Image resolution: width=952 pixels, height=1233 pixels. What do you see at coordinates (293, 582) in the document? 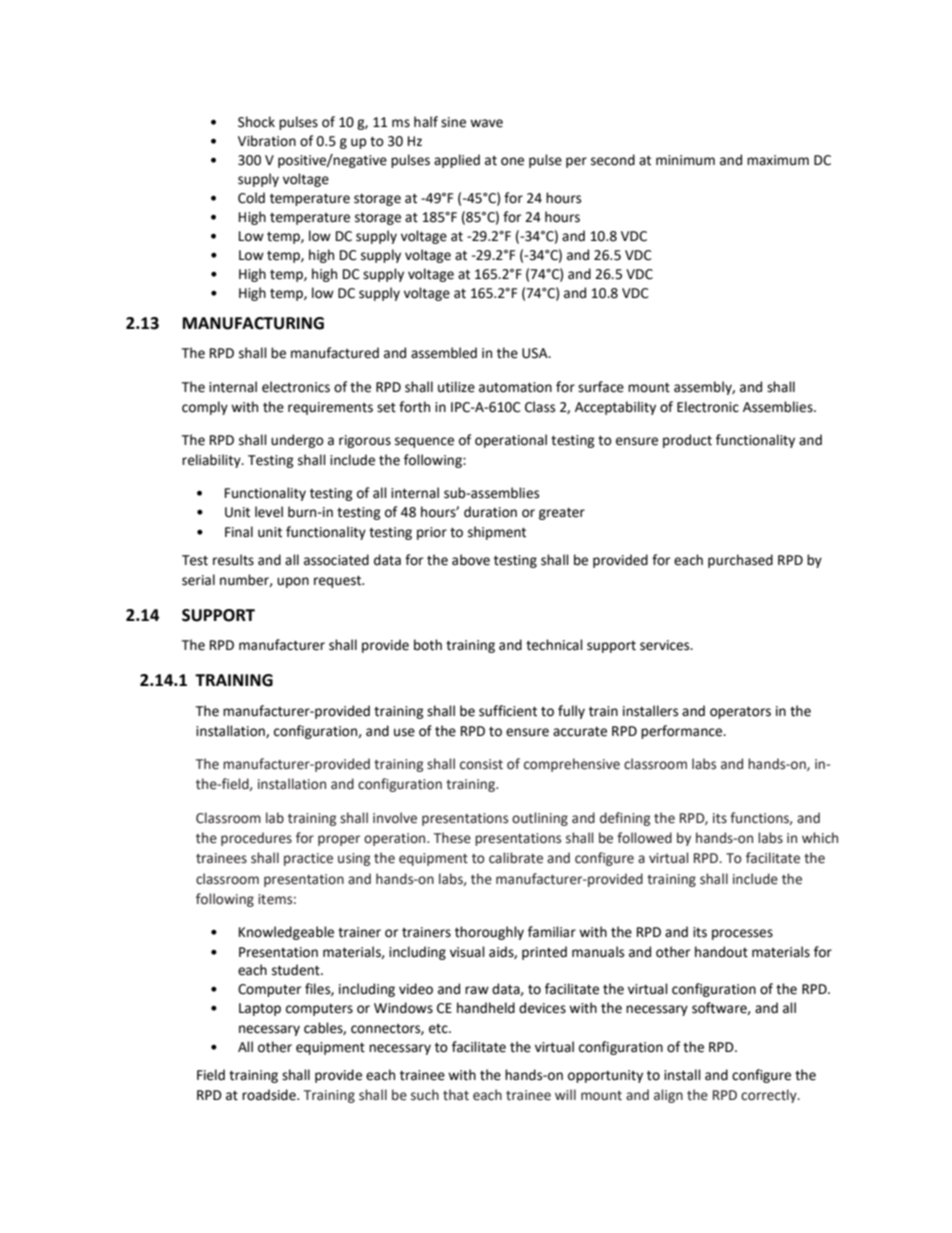
I see `upon` at bounding box center [293, 582].
